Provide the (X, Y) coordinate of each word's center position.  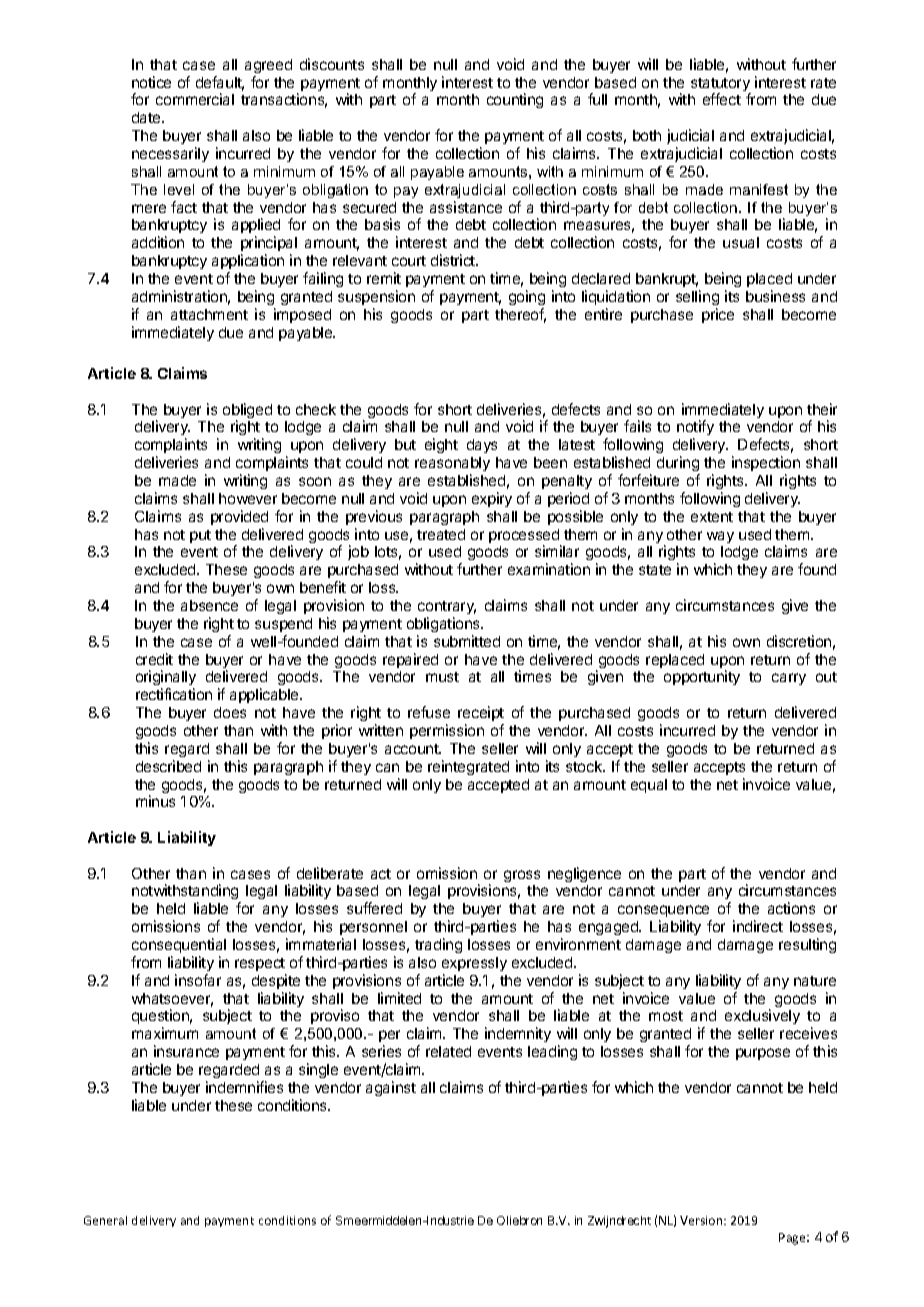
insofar (198, 980)
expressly (474, 964)
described (168, 766)
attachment (209, 314)
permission (447, 731)
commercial (195, 99)
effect (722, 99)
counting (515, 100)
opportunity (702, 677)
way (720, 537)
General (105, 1220)
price (718, 315)
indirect (758, 926)
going (527, 297)
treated (441, 534)
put (200, 536)
